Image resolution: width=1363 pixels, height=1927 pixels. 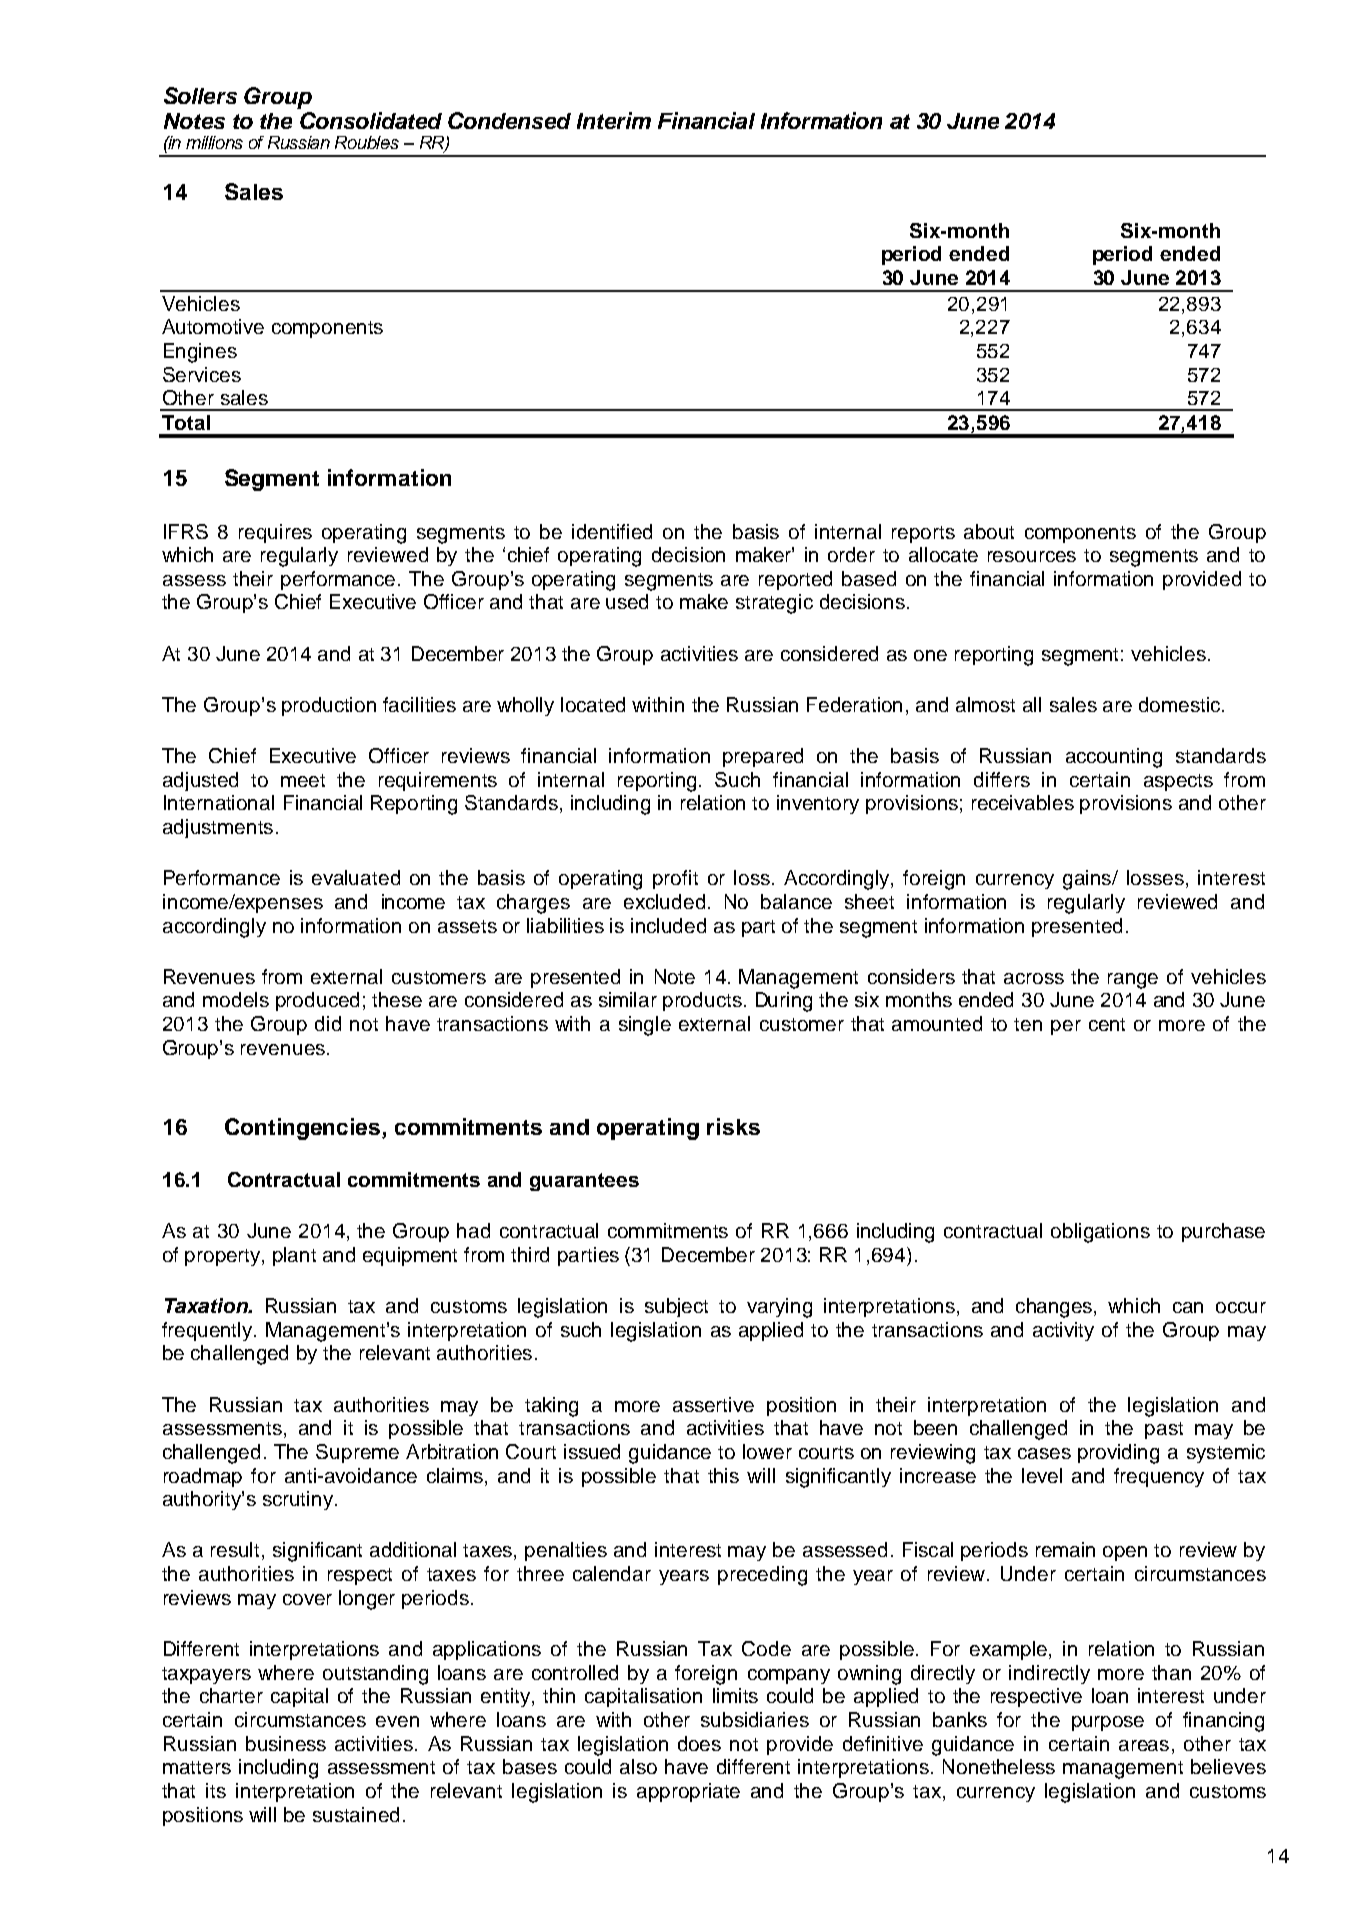 I want to click on frequently, so click(x=208, y=1331).
